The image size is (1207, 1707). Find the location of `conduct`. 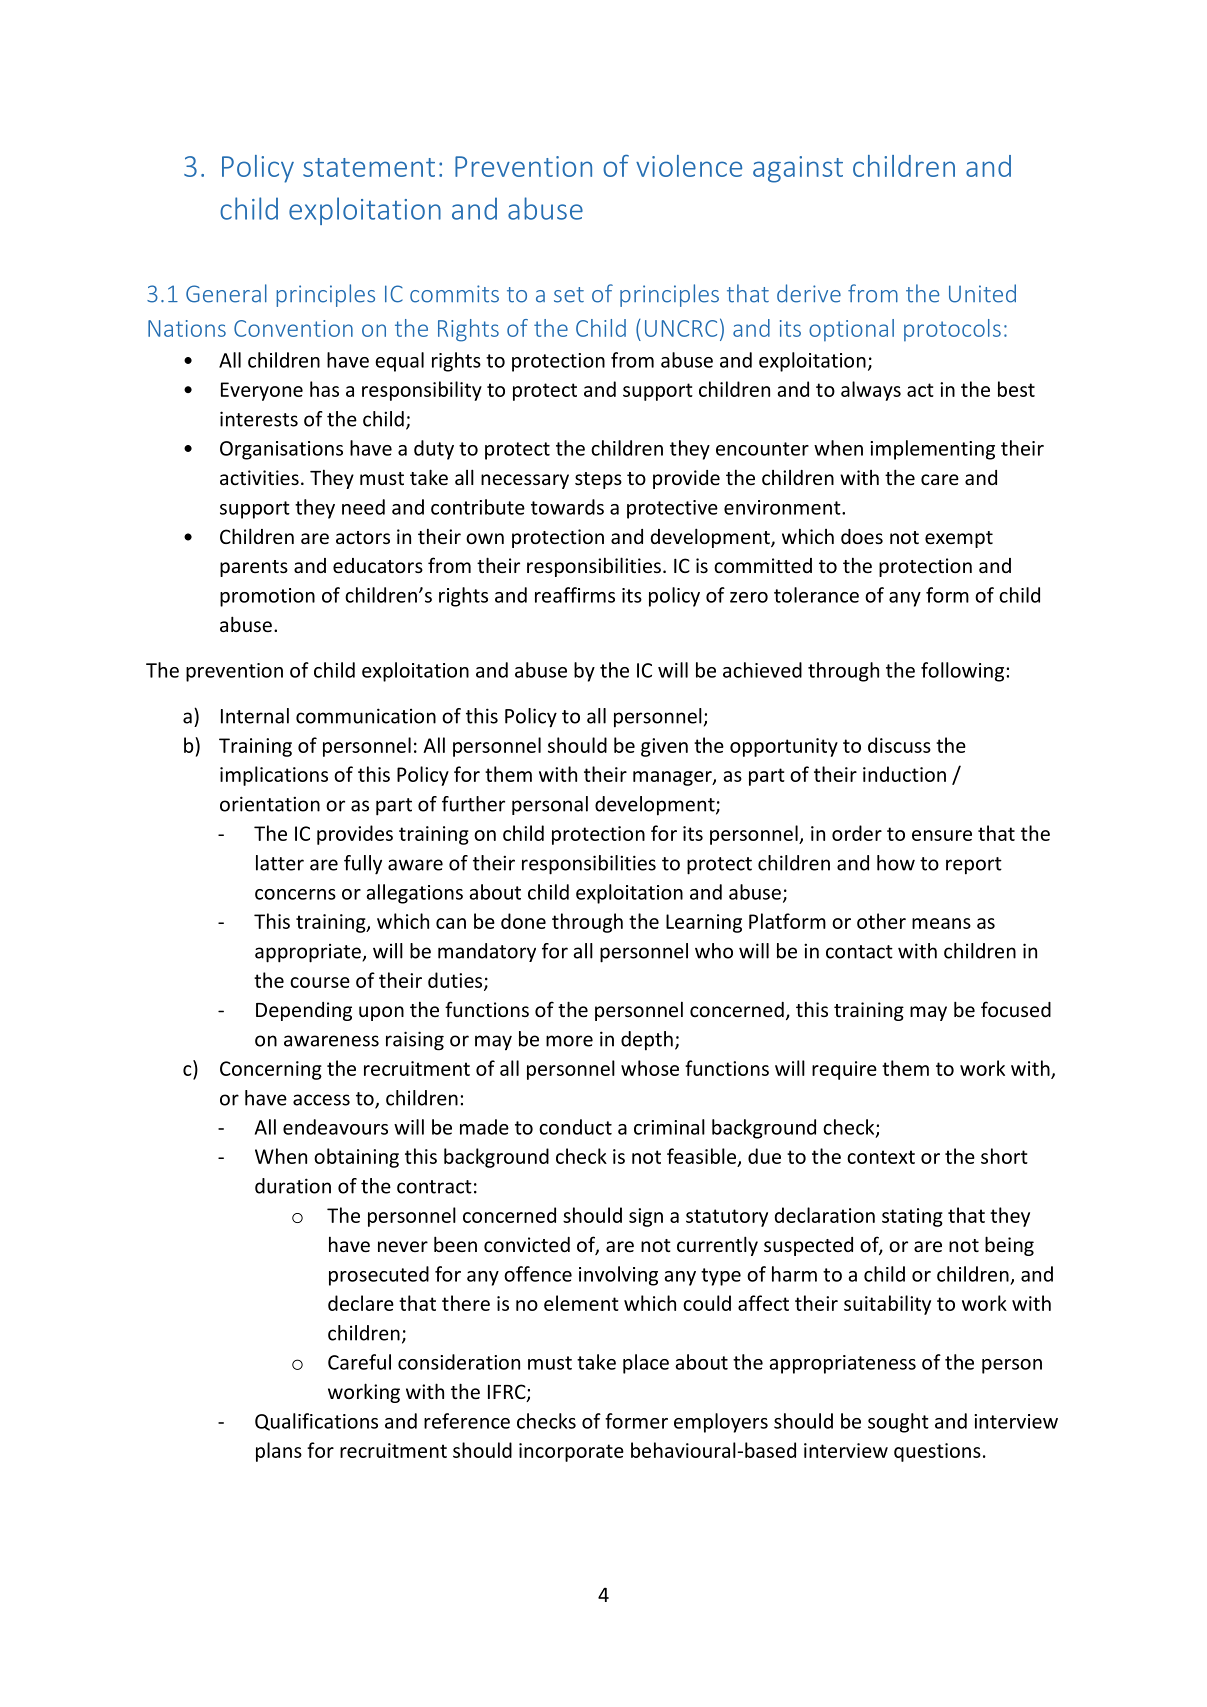

conduct is located at coordinates (575, 1127).
